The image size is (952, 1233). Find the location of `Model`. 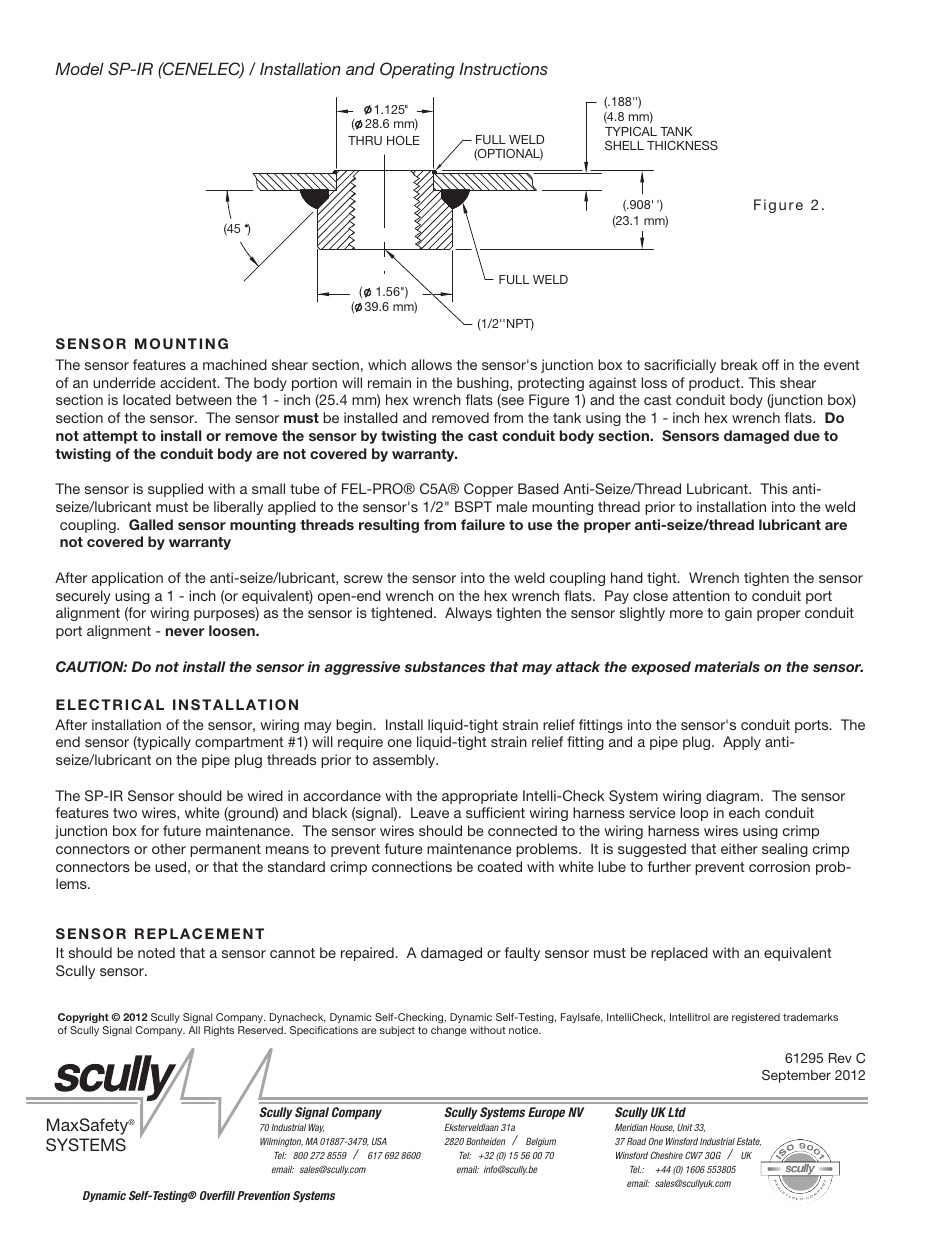

Model is located at coordinates (79, 68).
